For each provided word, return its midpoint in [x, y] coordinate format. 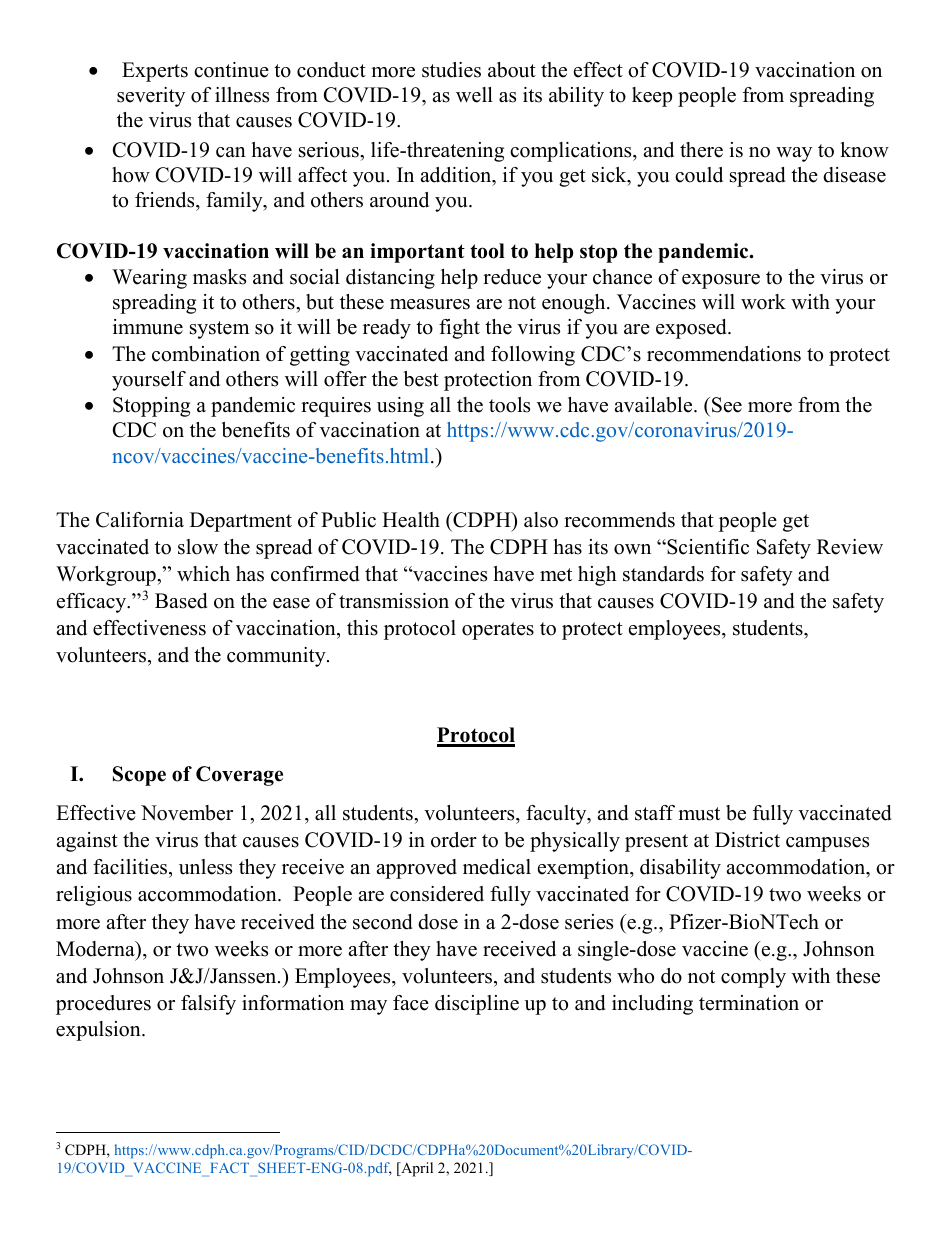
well [474, 95]
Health [411, 520]
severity [151, 97]
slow [198, 547]
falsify [208, 1005]
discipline [477, 1005]
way [794, 154]
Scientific [707, 547]
